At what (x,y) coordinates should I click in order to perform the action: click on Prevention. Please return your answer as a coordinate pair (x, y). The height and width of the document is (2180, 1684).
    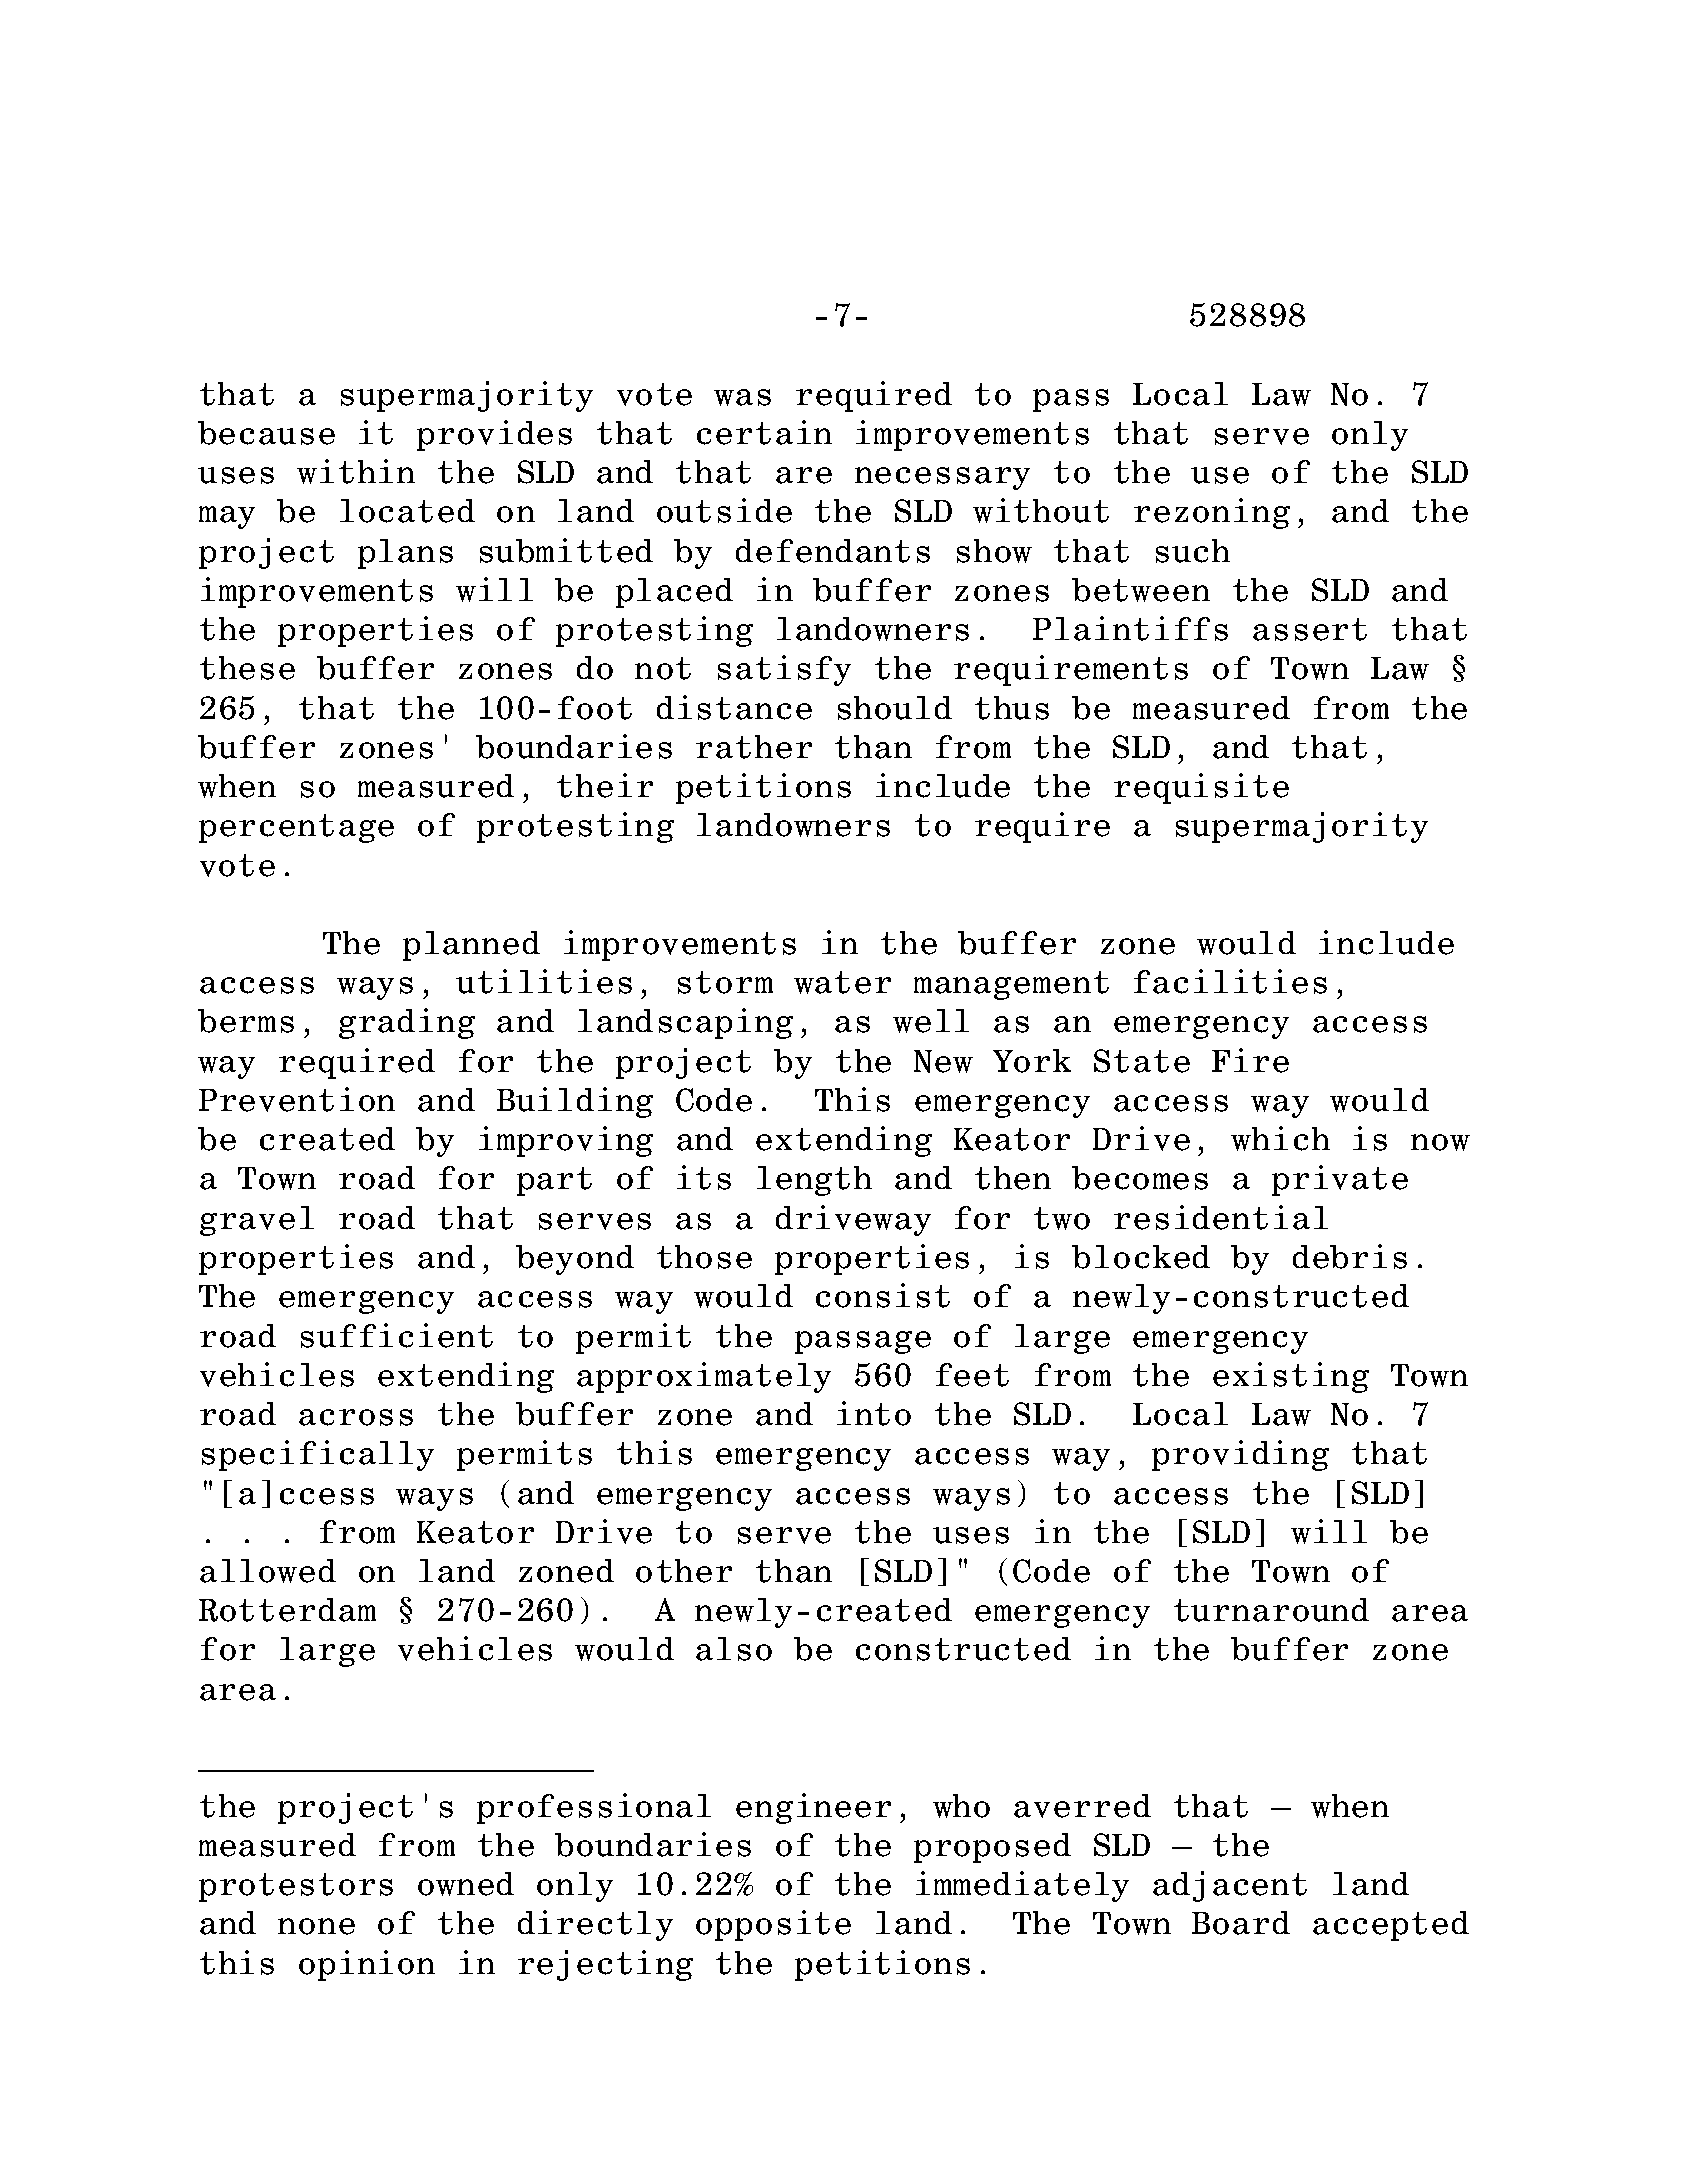
    Looking at the image, I should click on (297, 1099).
